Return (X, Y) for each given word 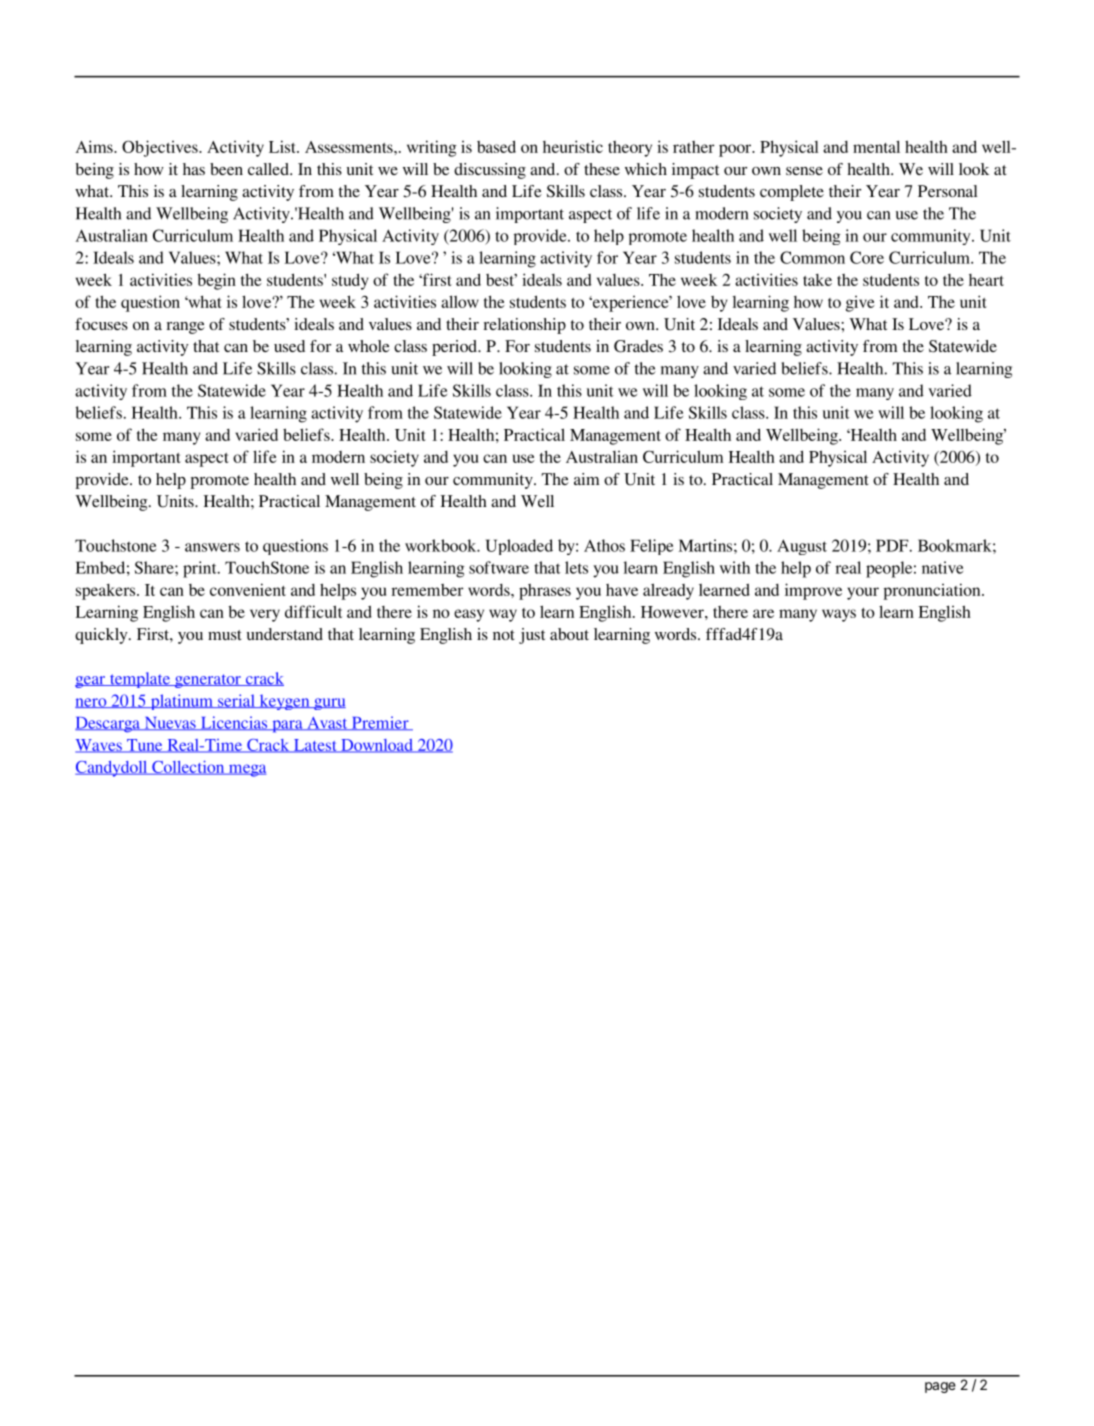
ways (839, 615)
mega (247, 770)
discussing (490, 171)
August (802, 547)
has (194, 169)
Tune (145, 746)
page (940, 1387)
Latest (315, 746)
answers (212, 547)
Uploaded (519, 547)
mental (876, 146)
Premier (380, 723)
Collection (188, 767)
